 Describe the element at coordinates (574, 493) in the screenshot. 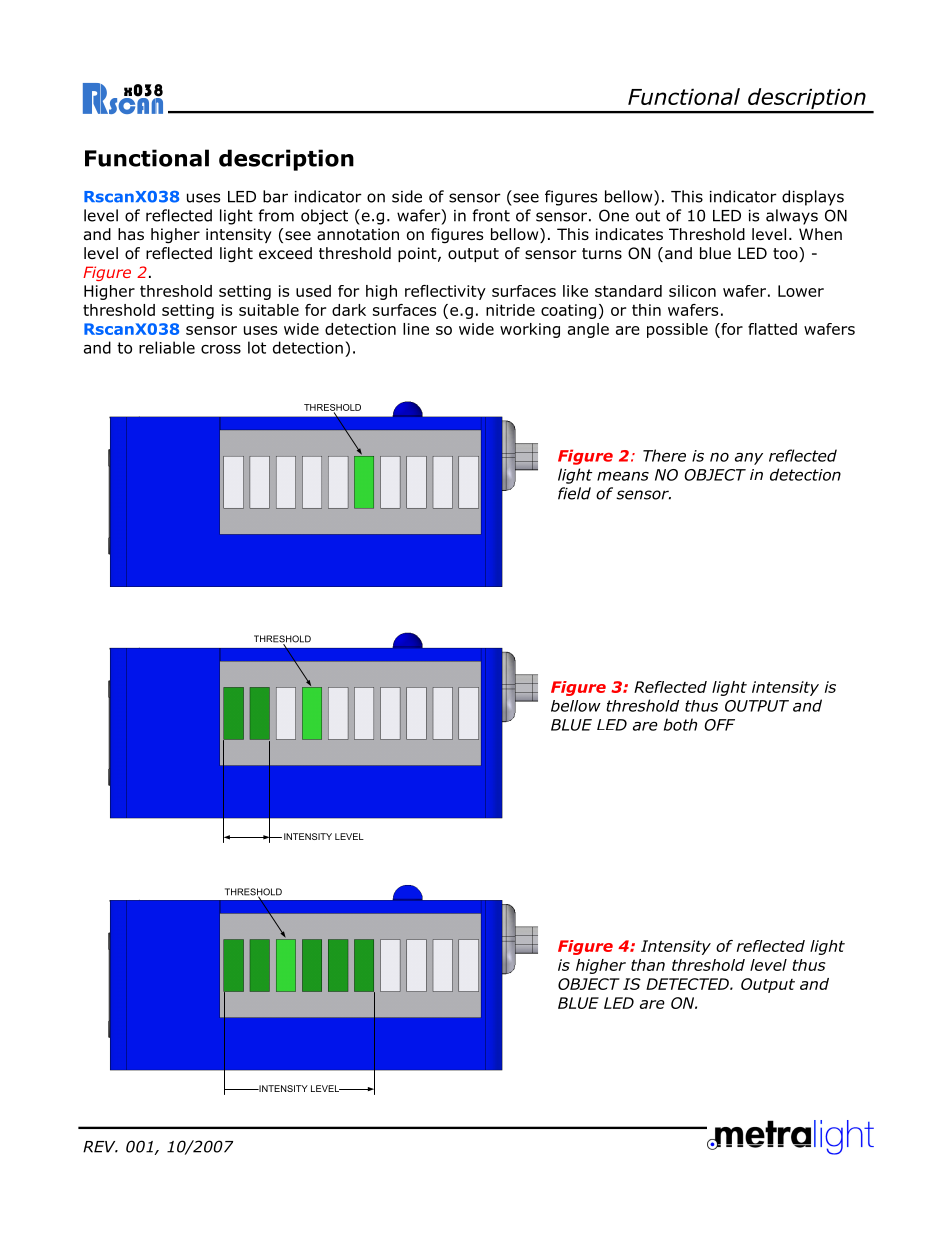

I see `field` at that location.
